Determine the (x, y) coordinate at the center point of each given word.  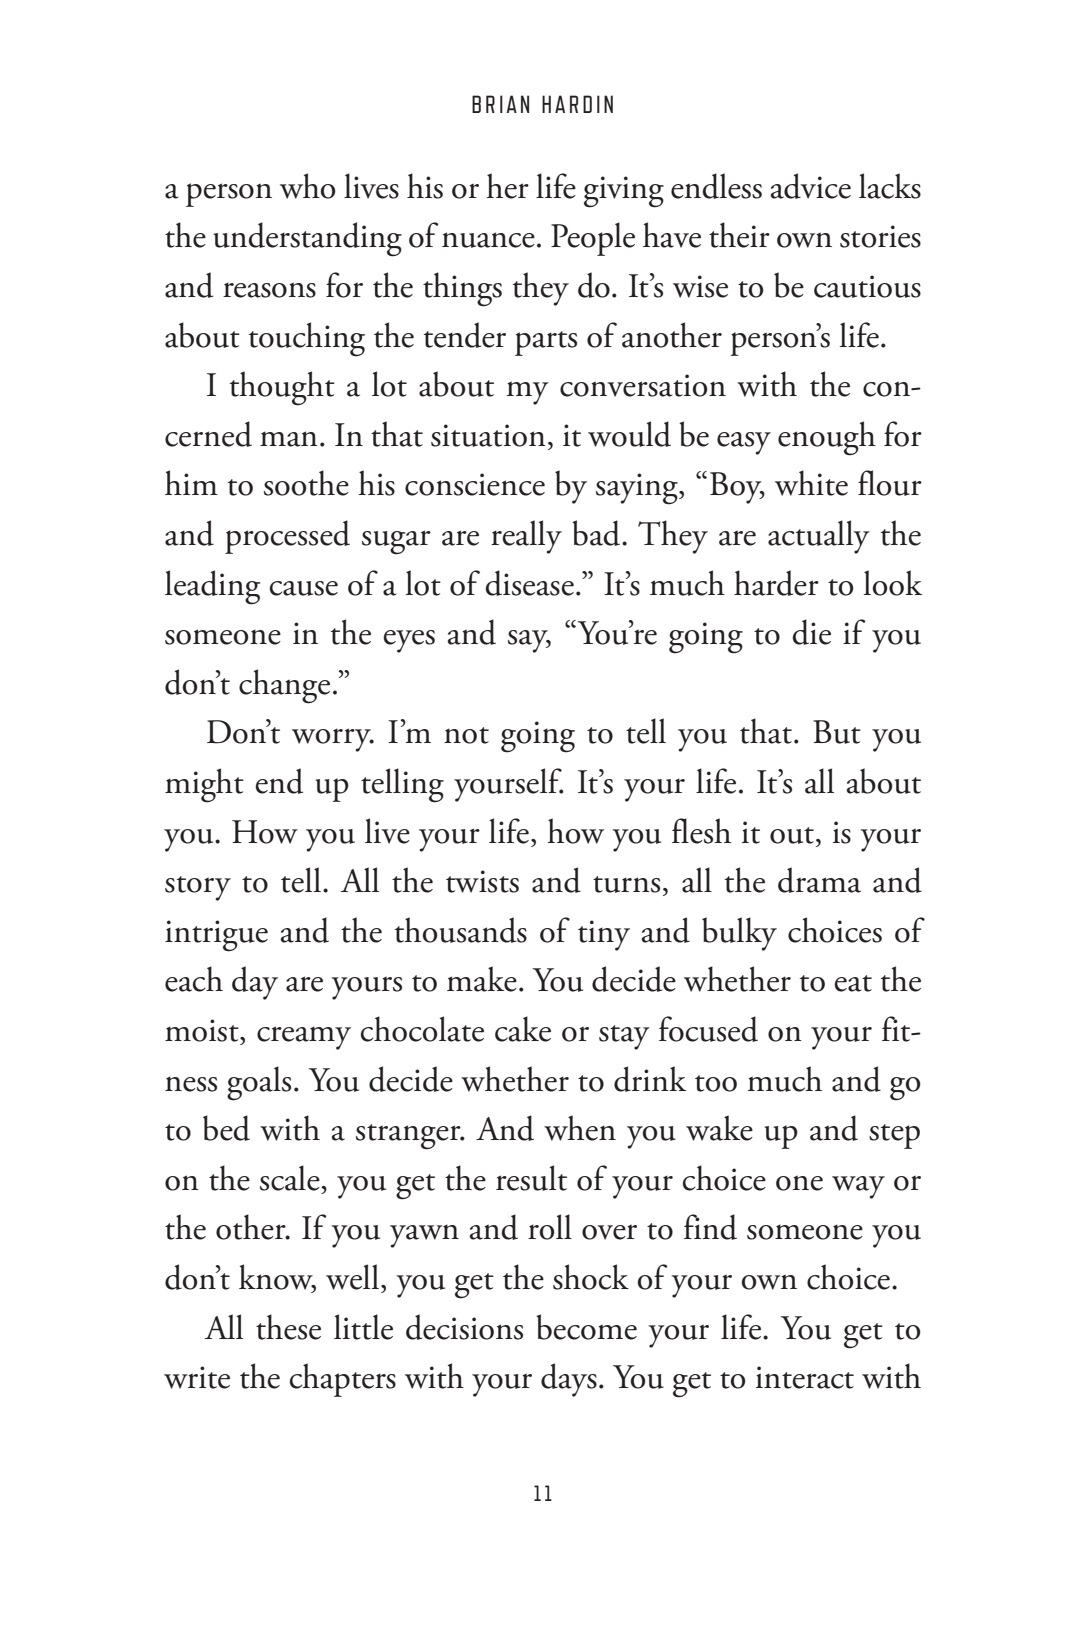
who (307, 186)
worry (332, 740)
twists (482, 881)
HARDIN (577, 104)
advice (810, 186)
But (837, 732)
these (288, 1327)
